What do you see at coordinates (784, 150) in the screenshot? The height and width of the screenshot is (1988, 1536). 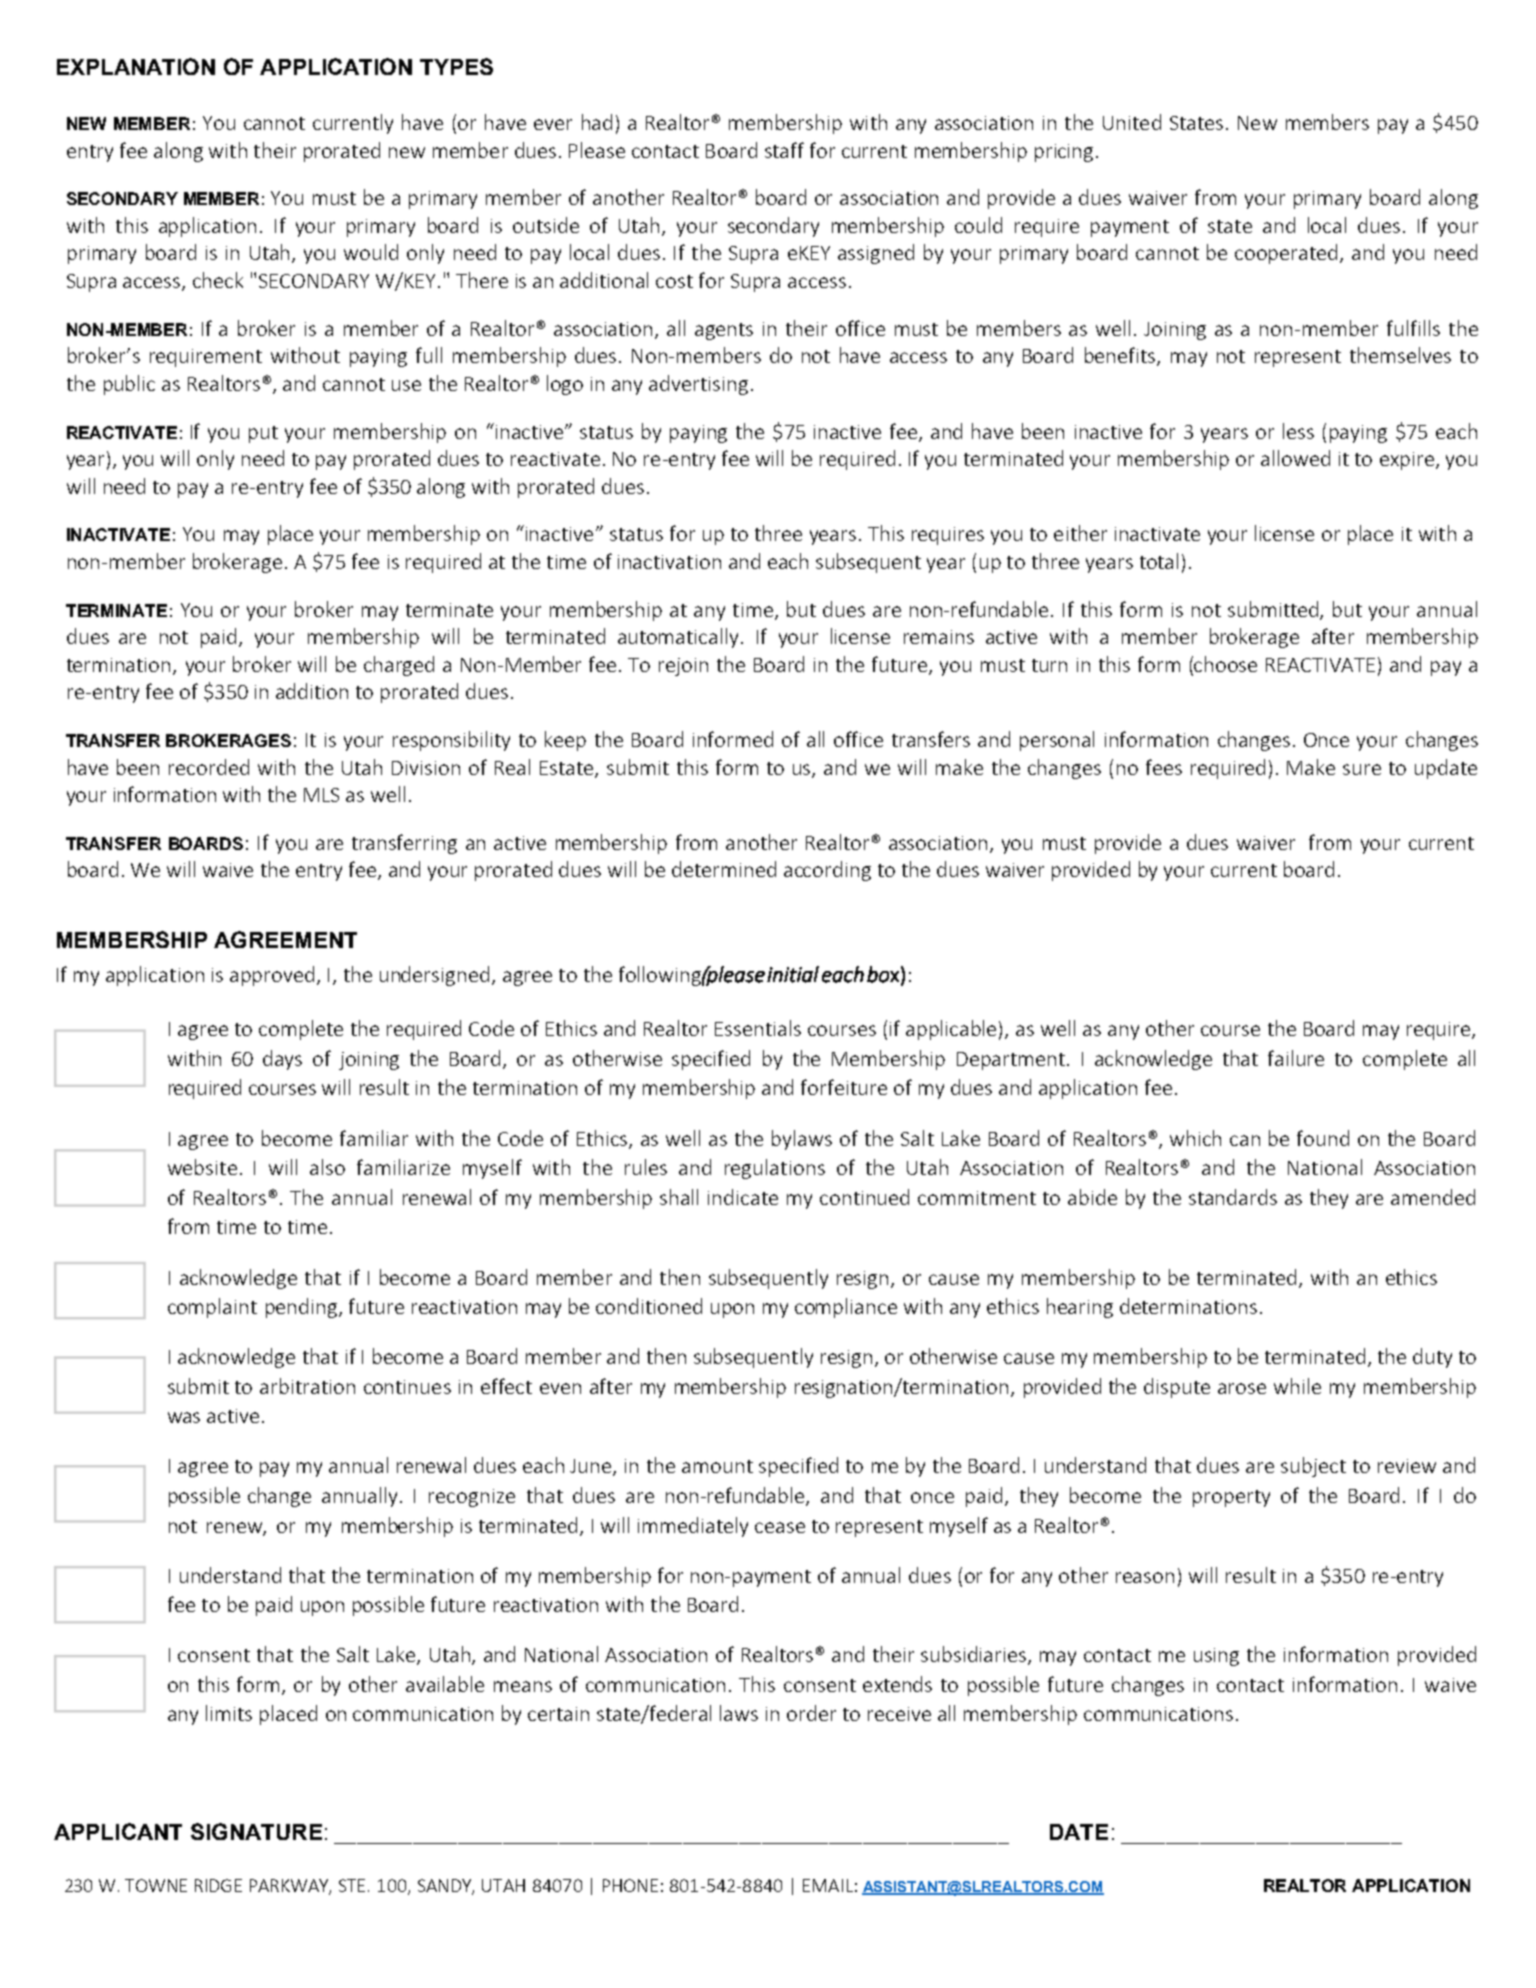 I see `staff` at bounding box center [784, 150].
